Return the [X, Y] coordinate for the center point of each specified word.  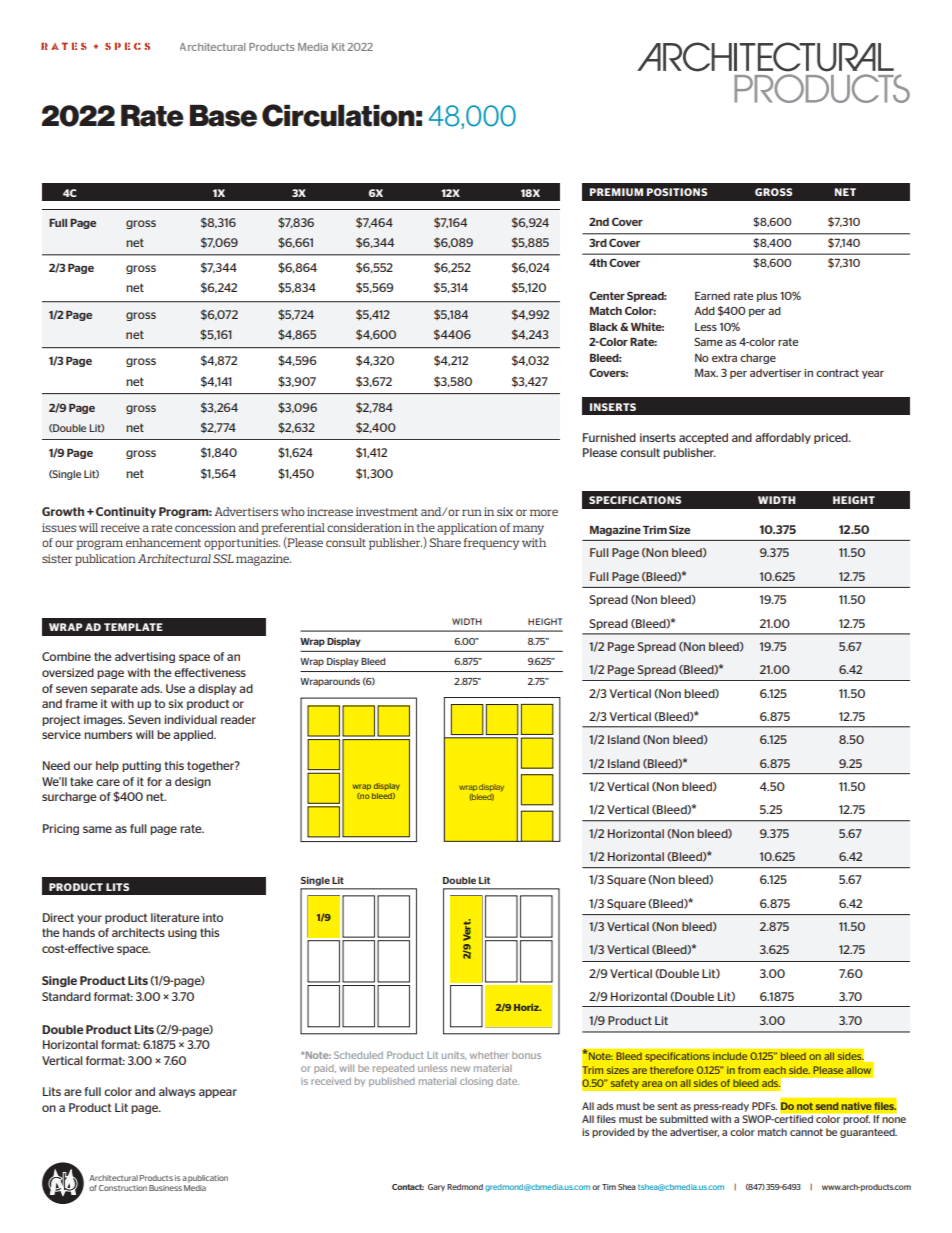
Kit [338, 47]
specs [127, 46]
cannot [806, 1132]
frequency [491, 544]
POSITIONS [677, 192]
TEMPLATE [133, 627]
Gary [436, 1188]
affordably [783, 438]
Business [165, 1188]
